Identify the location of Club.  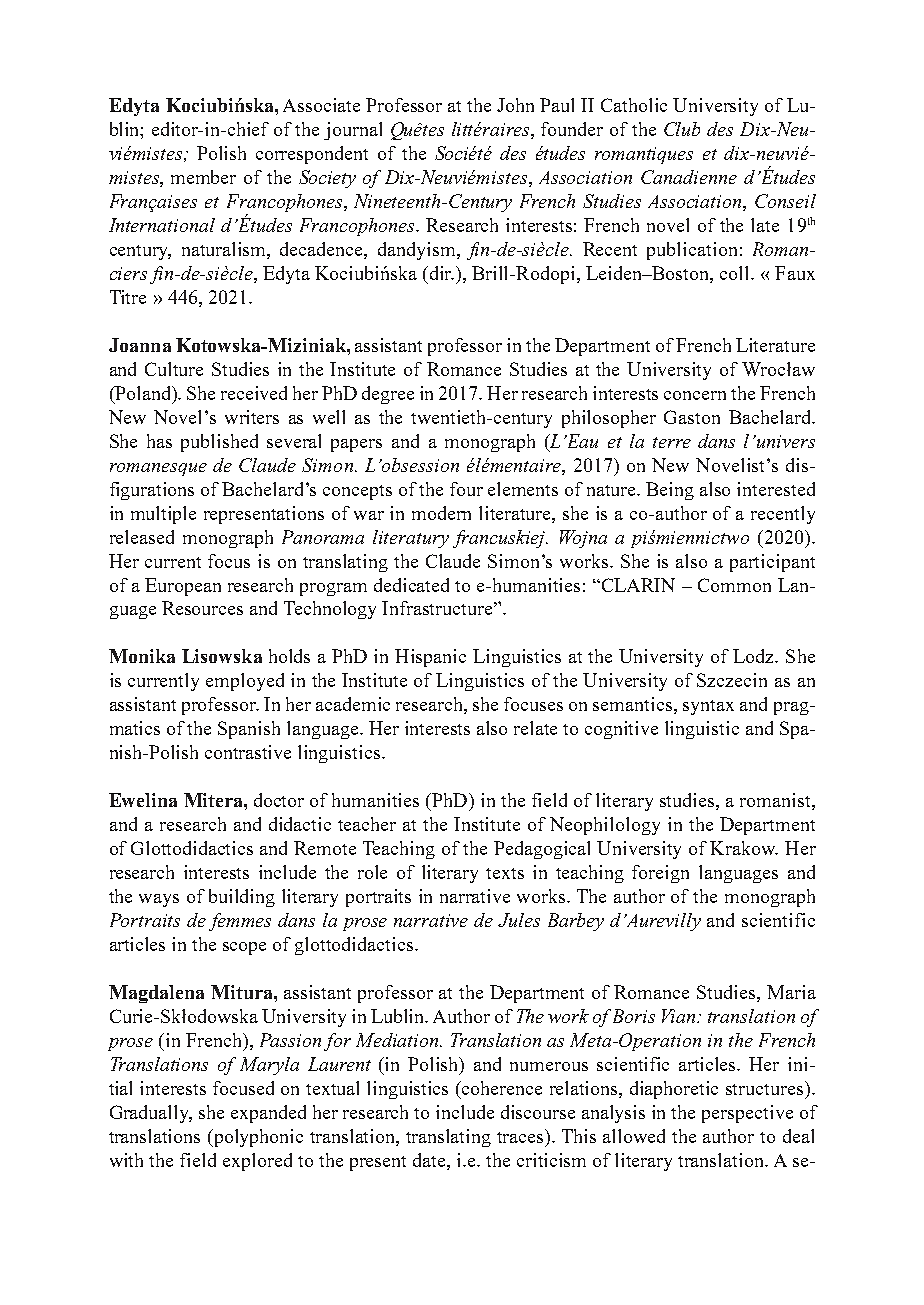
(682, 129).
